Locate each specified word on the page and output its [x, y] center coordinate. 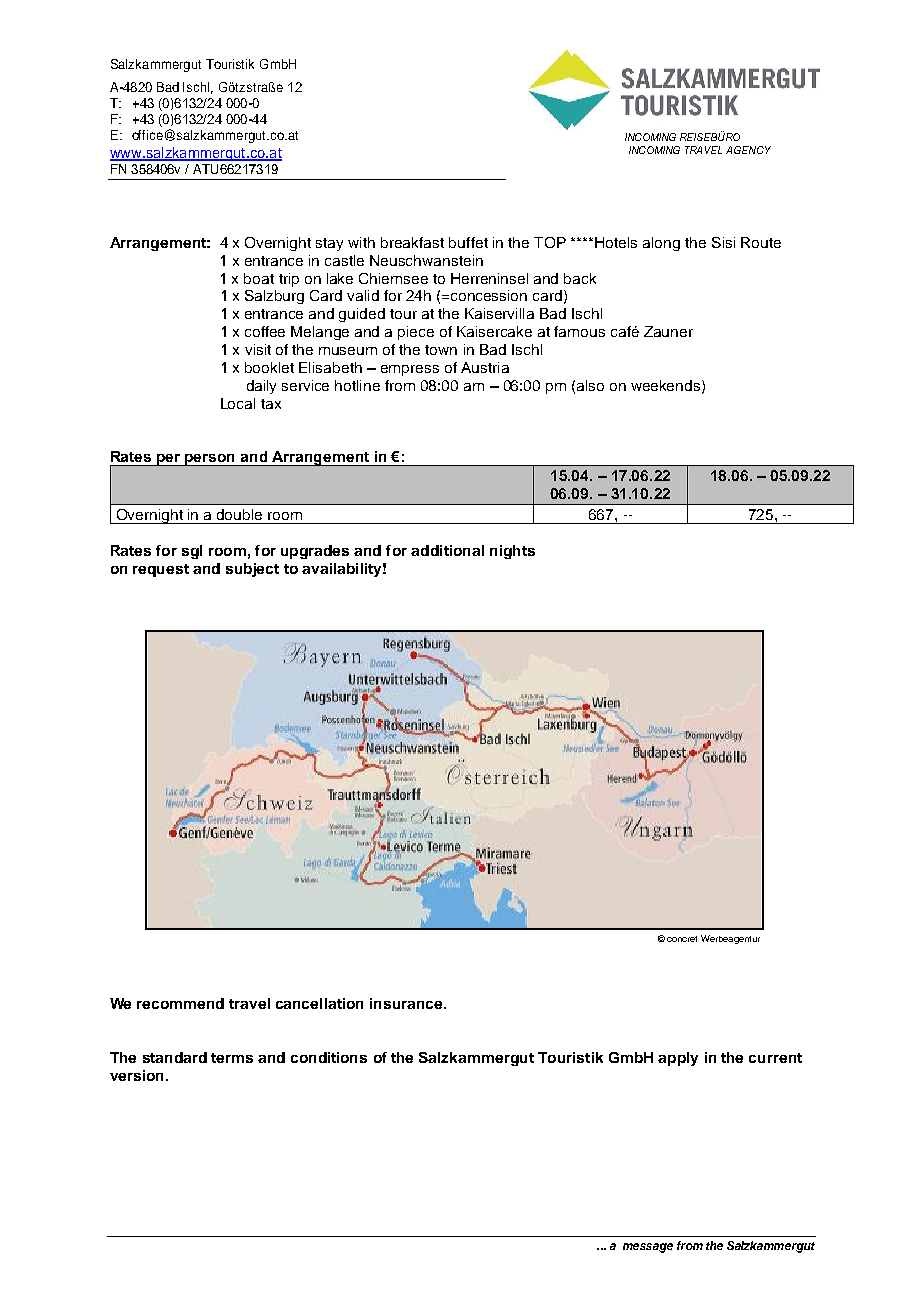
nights [512, 552]
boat [259, 278]
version [136, 1075]
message [648, 1248]
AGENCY [748, 150]
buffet [468, 242]
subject [252, 570]
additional [447, 550]
